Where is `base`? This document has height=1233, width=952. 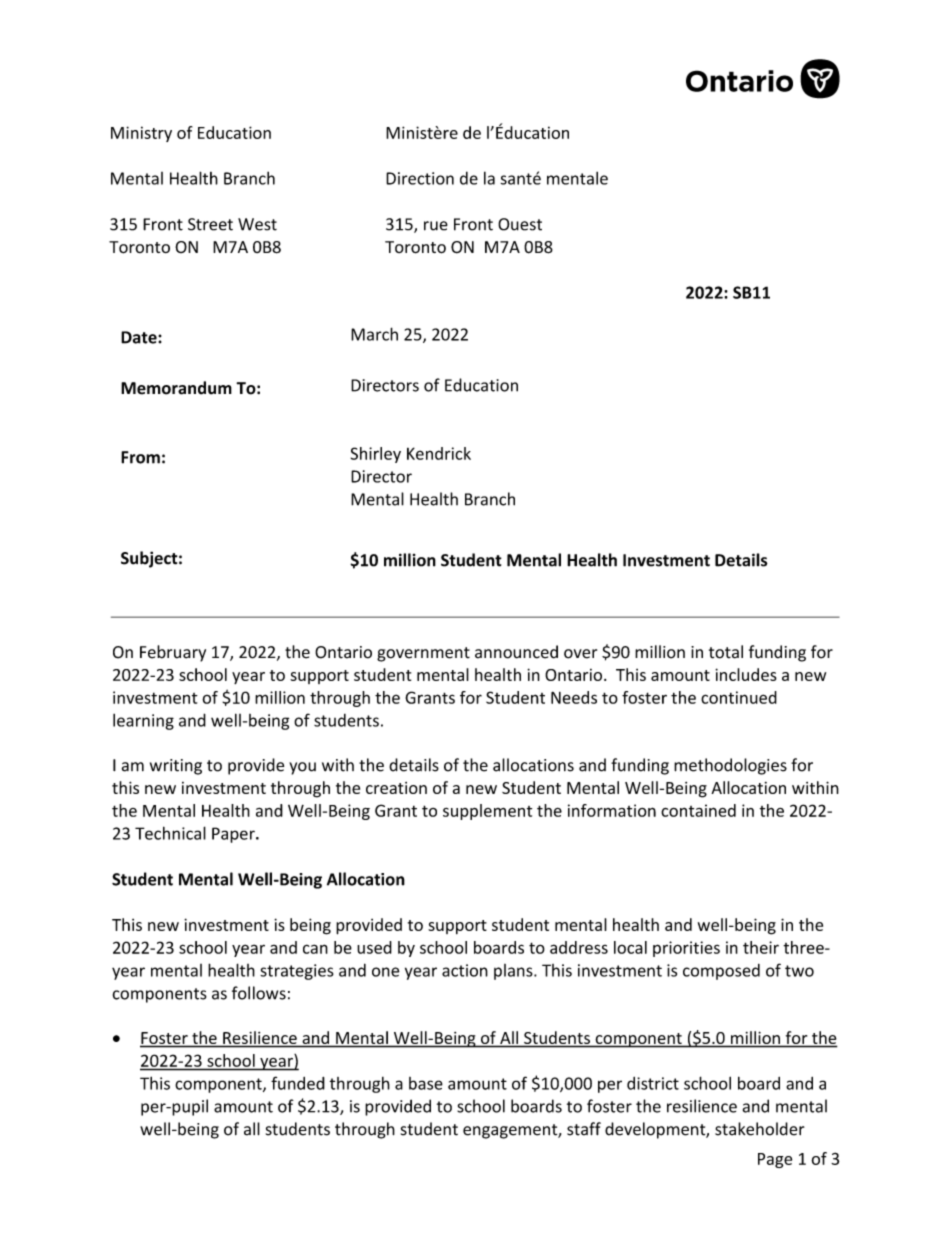
base is located at coordinates (426, 1083).
